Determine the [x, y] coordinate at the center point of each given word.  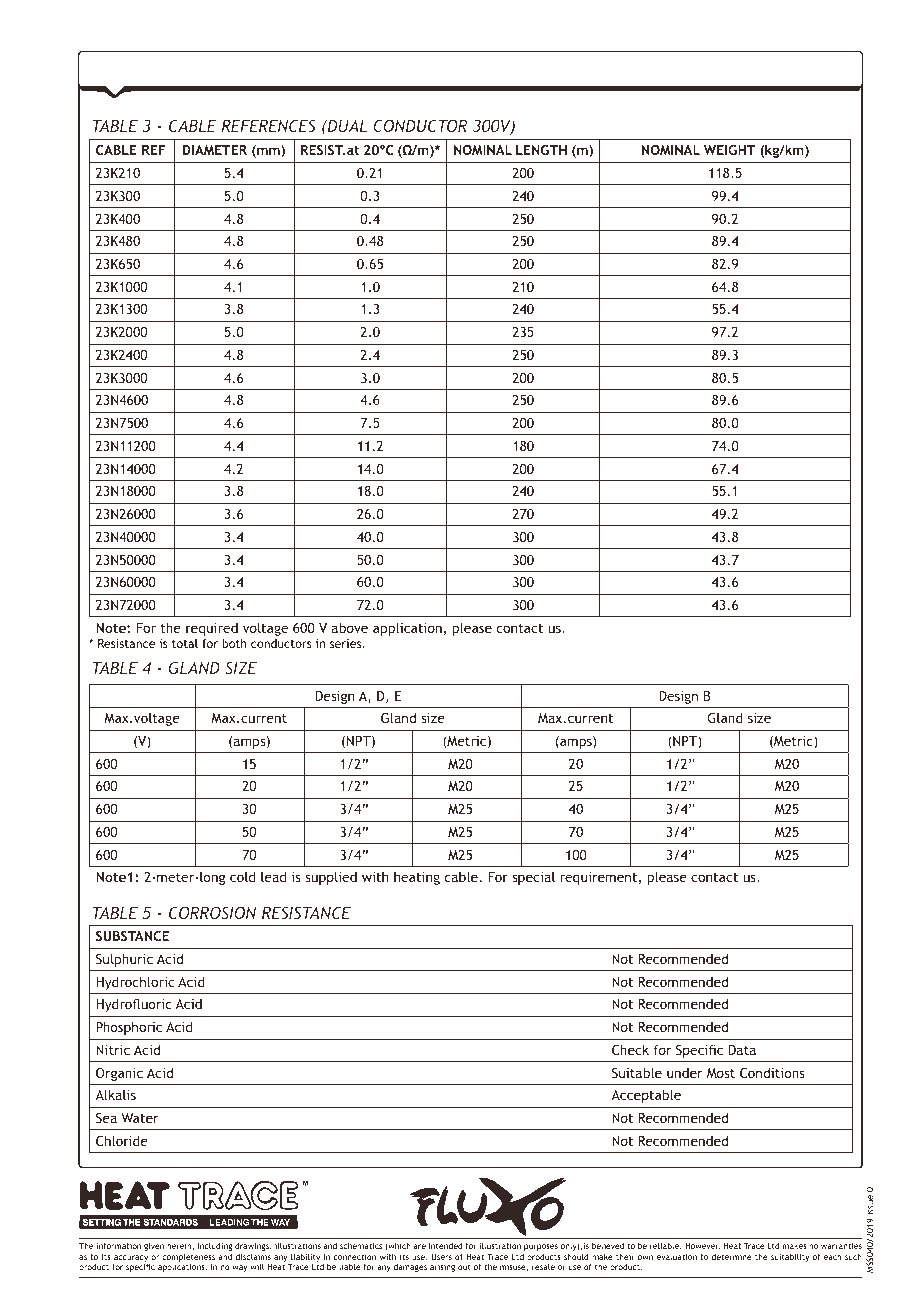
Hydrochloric [135, 983]
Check [630, 1049]
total [185, 643]
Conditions [772, 1072]
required [212, 629]
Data [742, 1050]
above [350, 627]
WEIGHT [730, 150]
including [215, 1248]
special [533, 878]
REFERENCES [268, 125]
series [347, 643]
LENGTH [541, 150]
